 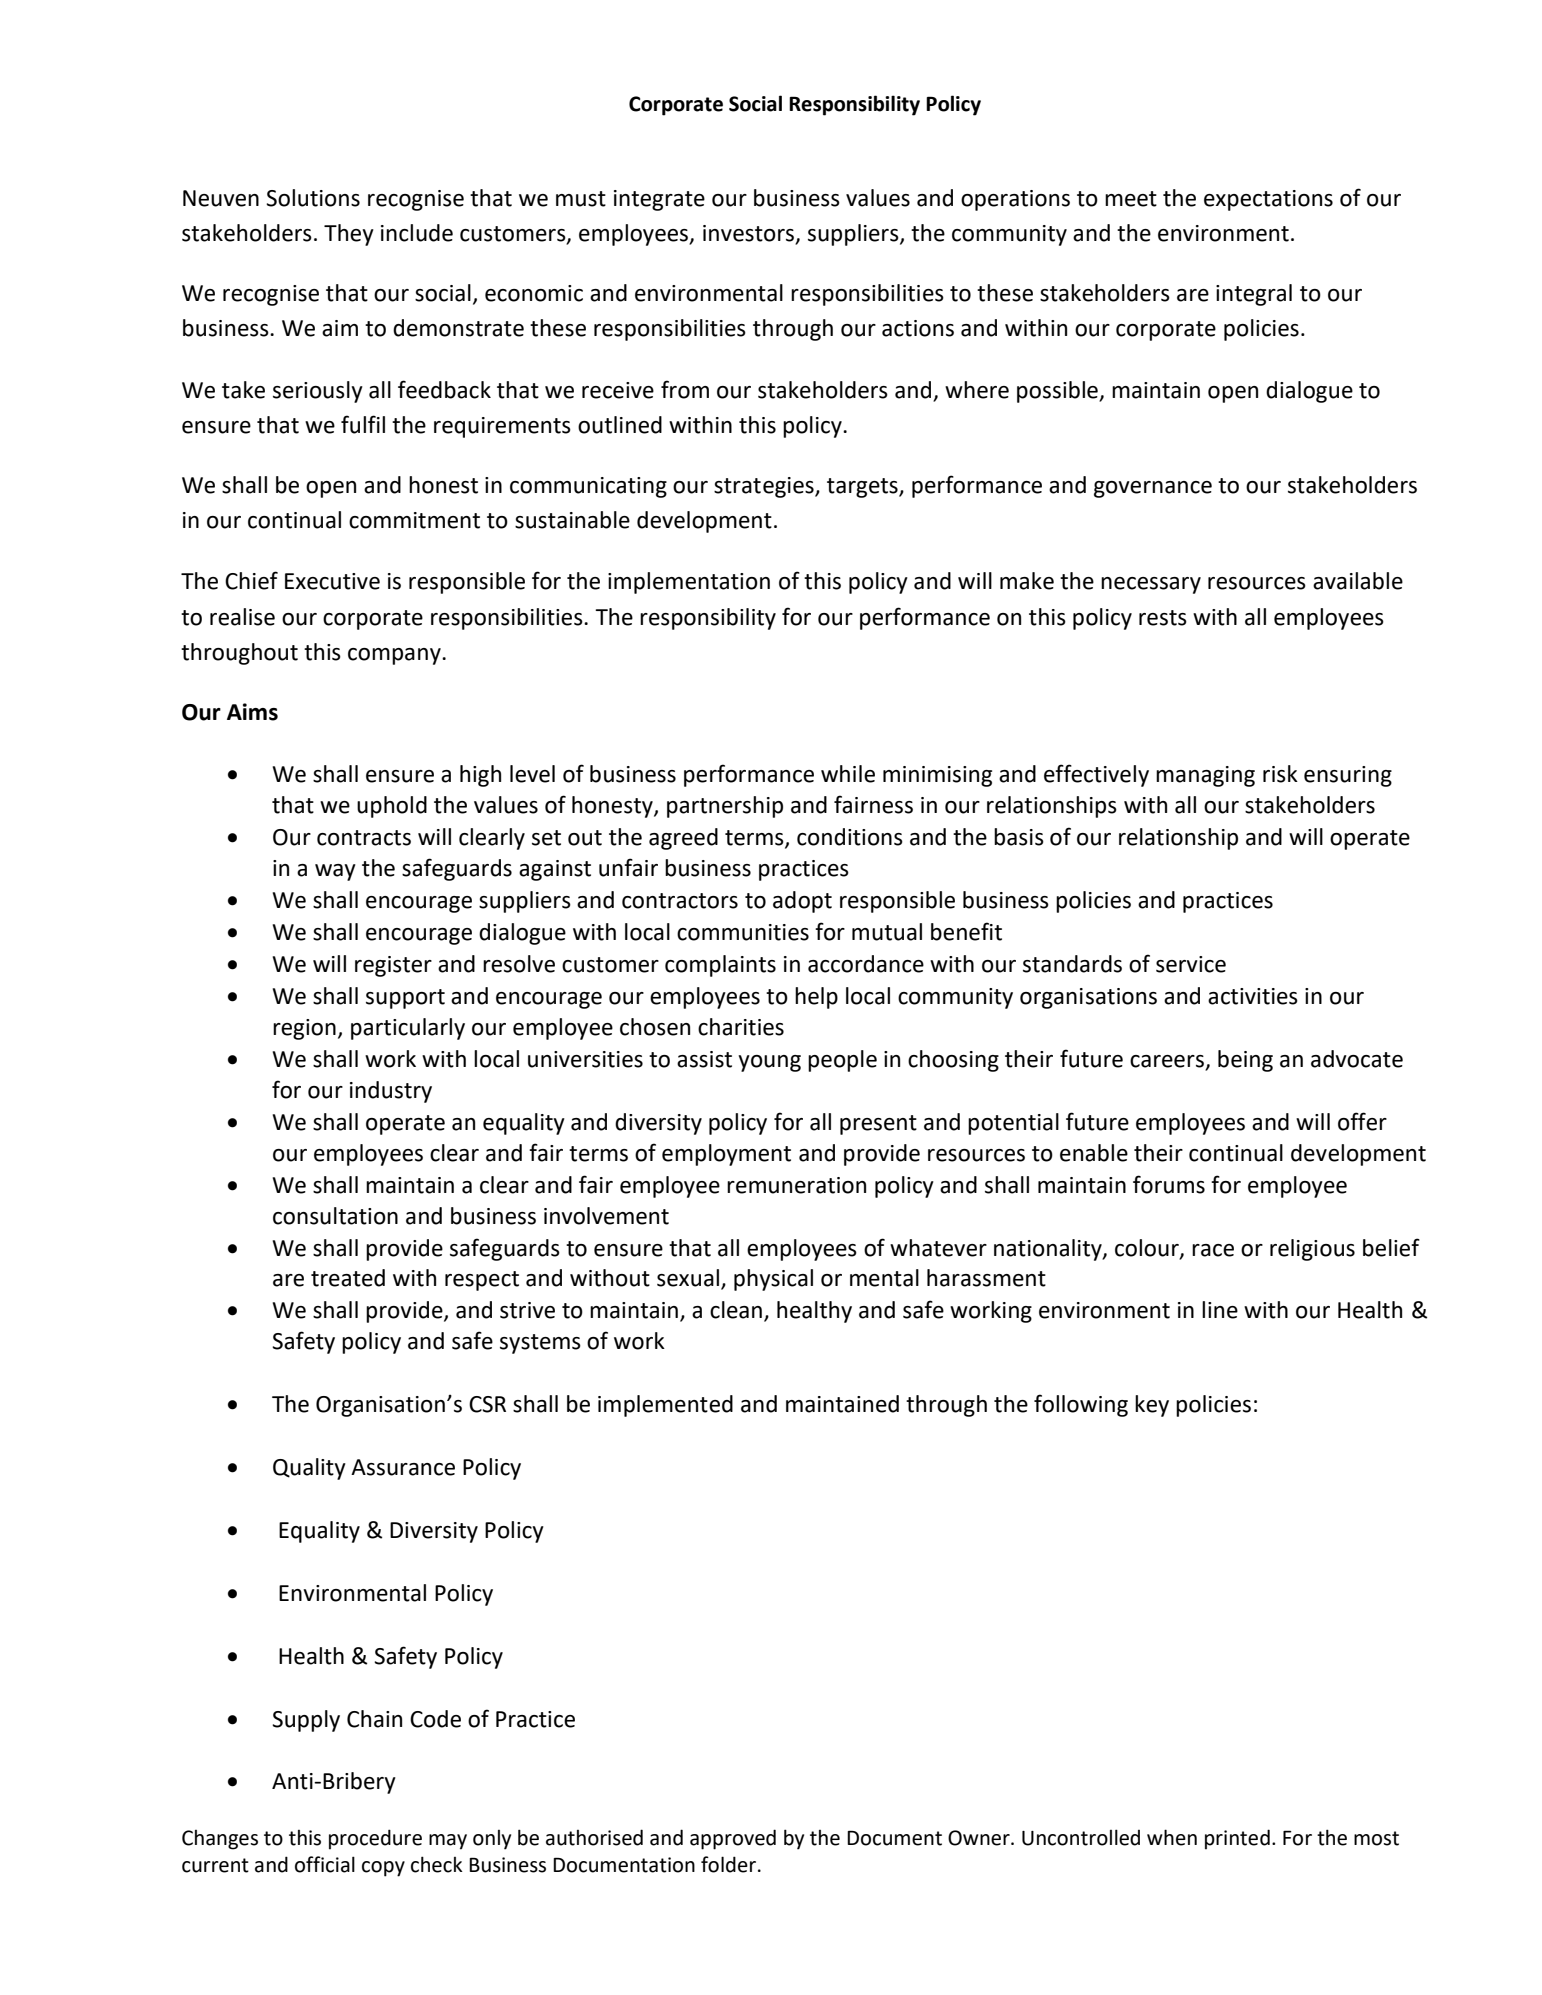 What do you see at coordinates (689, 583) in the document?
I see `implementation` at bounding box center [689, 583].
